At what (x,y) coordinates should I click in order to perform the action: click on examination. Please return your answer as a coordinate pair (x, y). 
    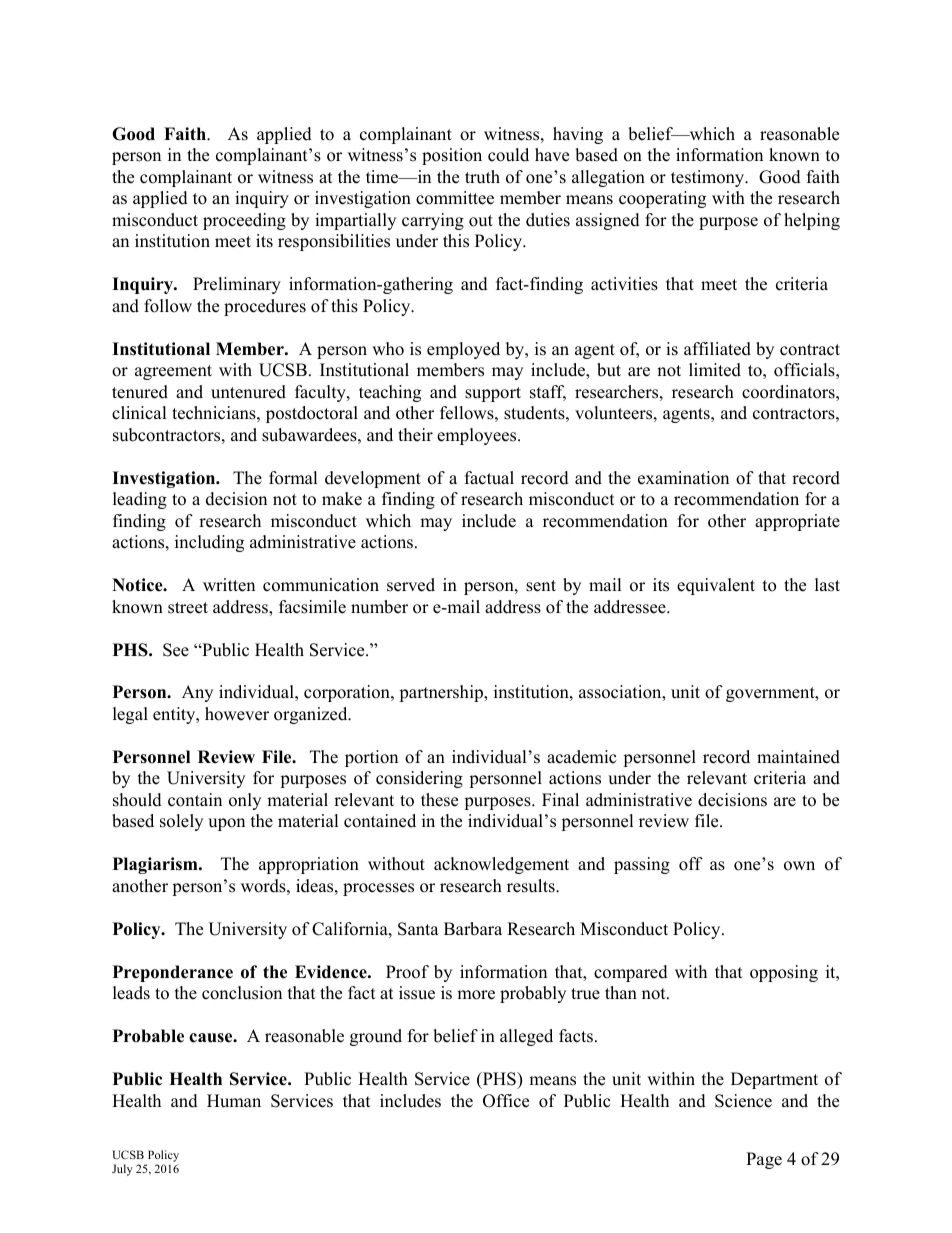
    Looking at the image, I should click on (683, 478).
